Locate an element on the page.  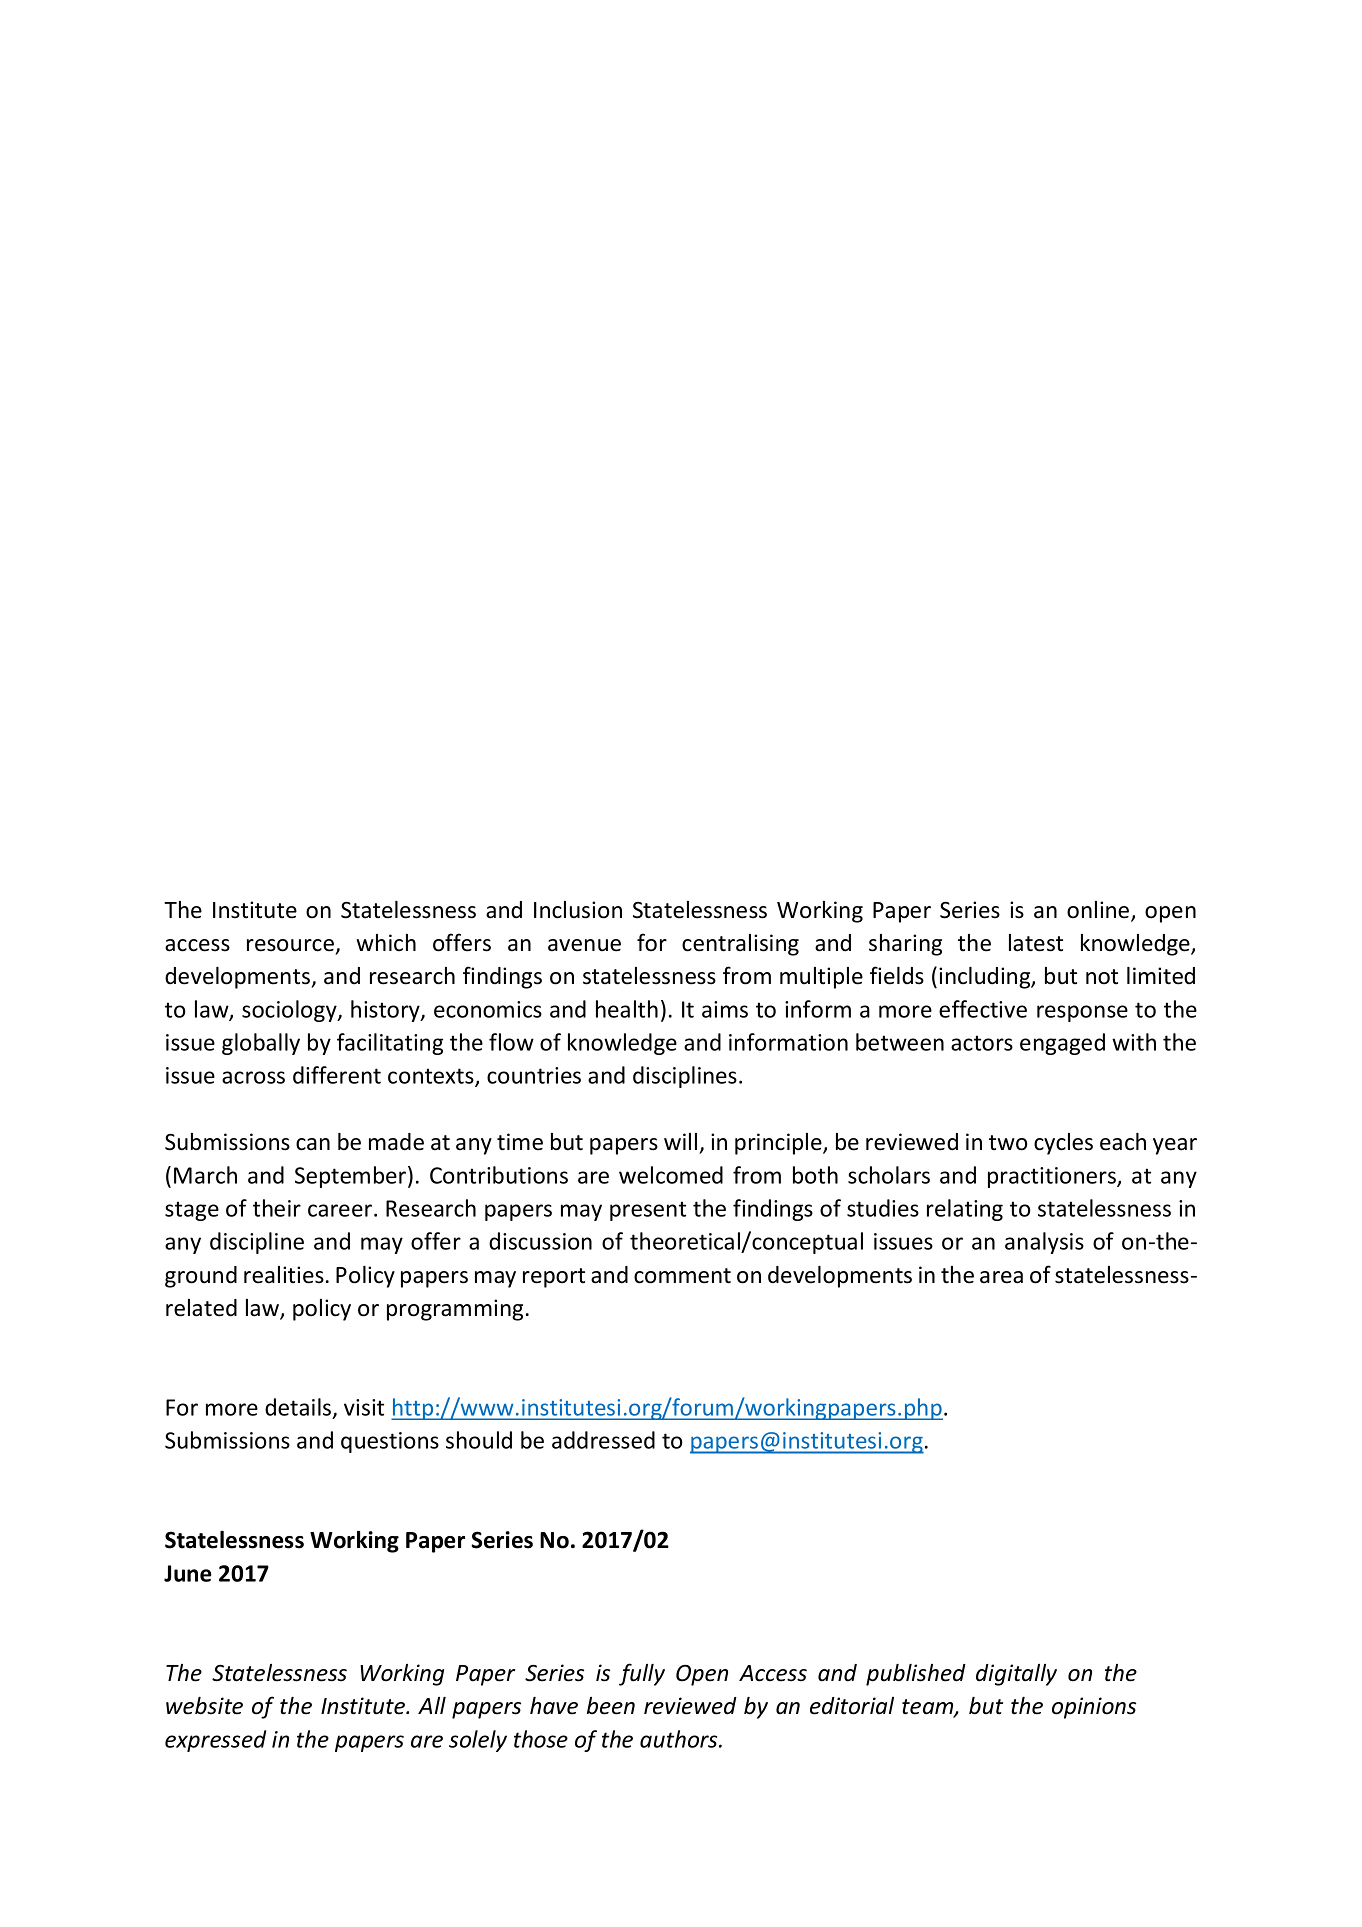
latest is located at coordinates (1036, 943).
